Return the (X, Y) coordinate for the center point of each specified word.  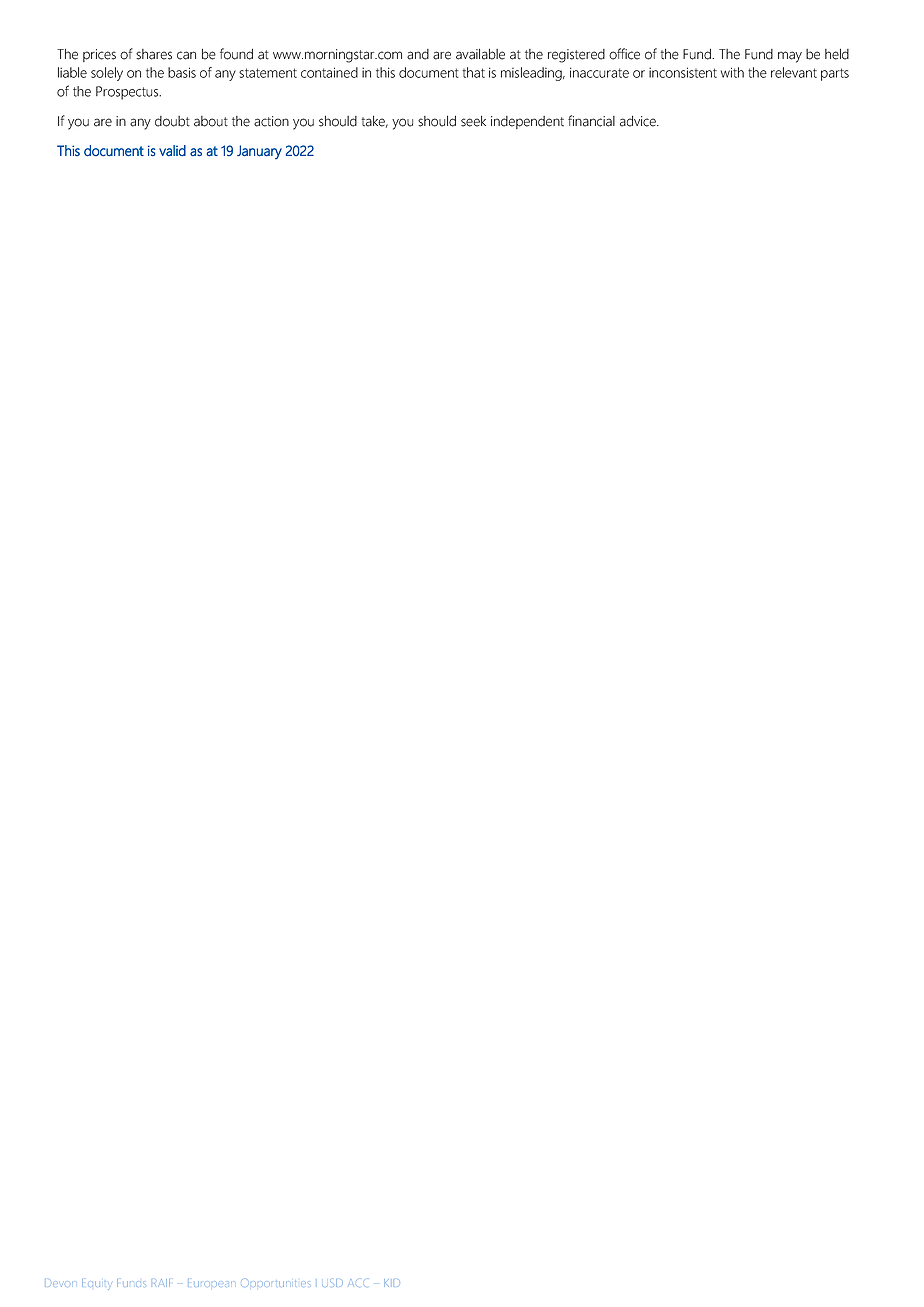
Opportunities (274, 1283)
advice (639, 121)
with (732, 72)
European (210, 1284)
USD (332, 1283)
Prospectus (128, 93)
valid (172, 150)
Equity (95, 1284)
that (473, 72)
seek (473, 121)
